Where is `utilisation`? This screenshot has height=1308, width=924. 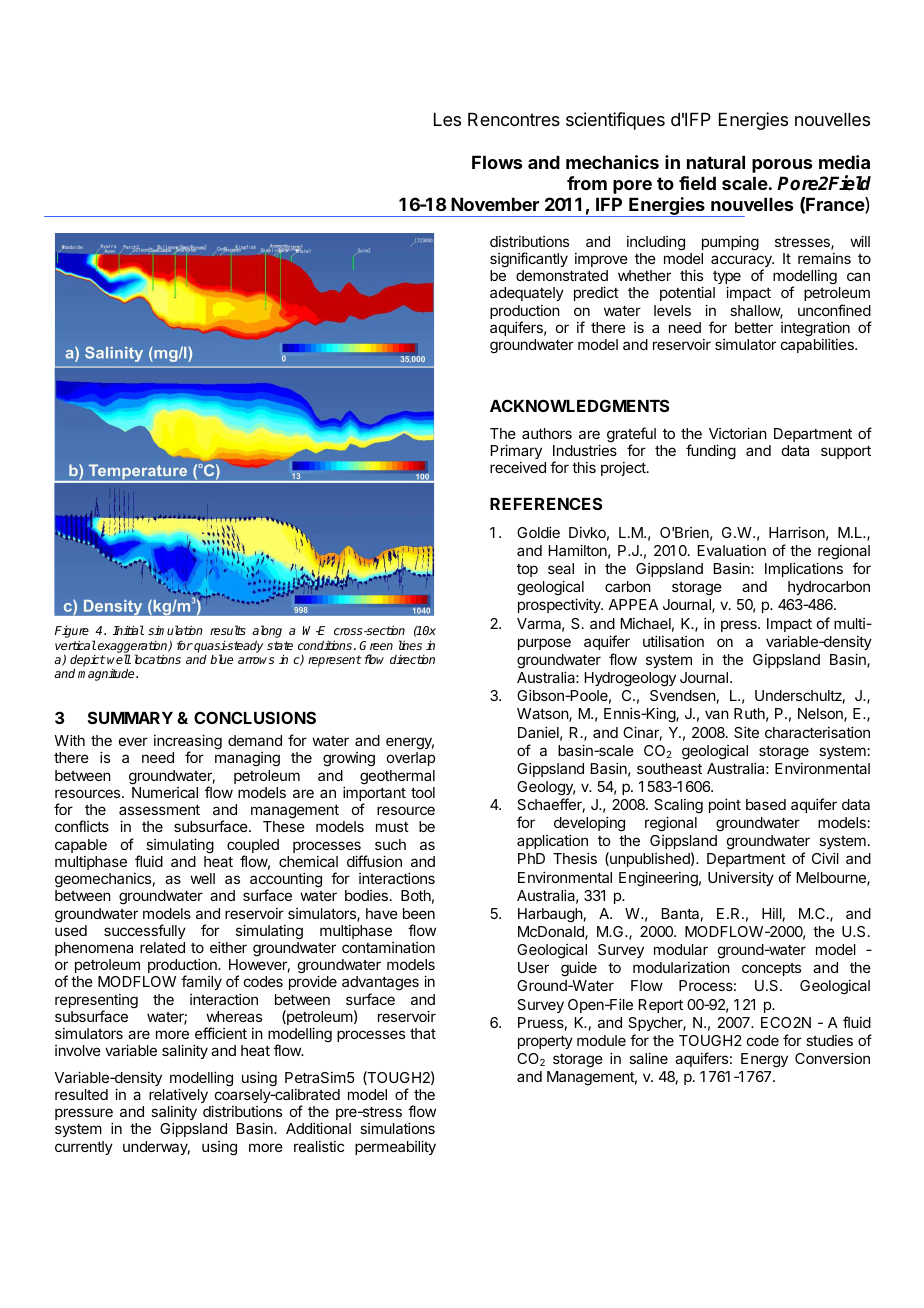
utilisation is located at coordinates (673, 641).
